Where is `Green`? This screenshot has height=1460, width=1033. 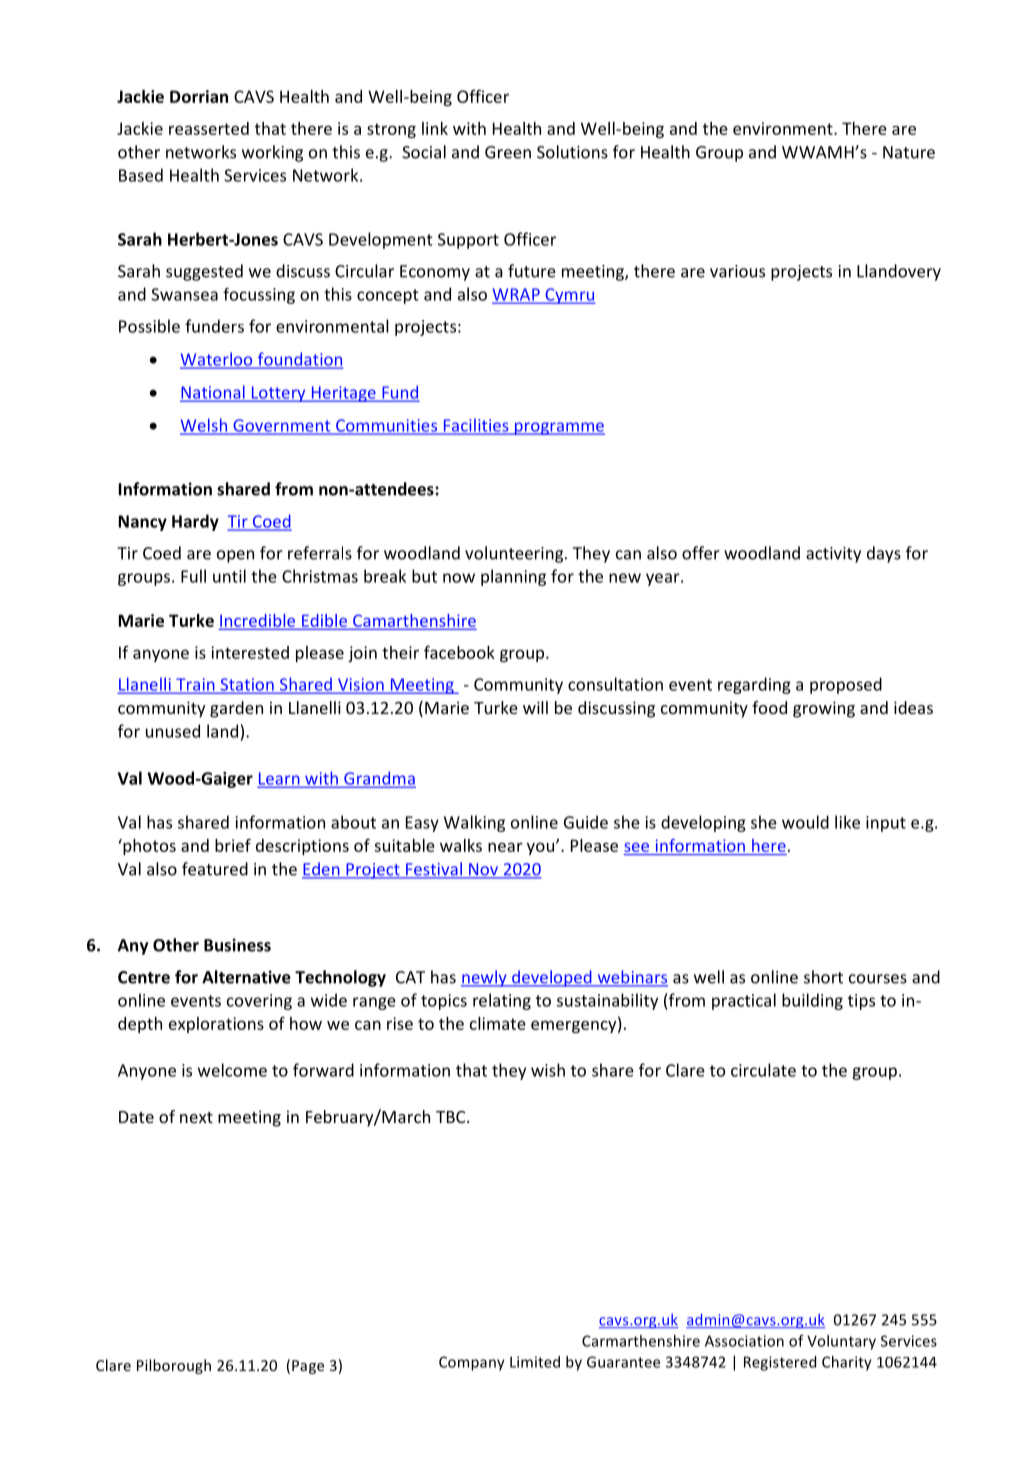 Green is located at coordinates (508, 152).
